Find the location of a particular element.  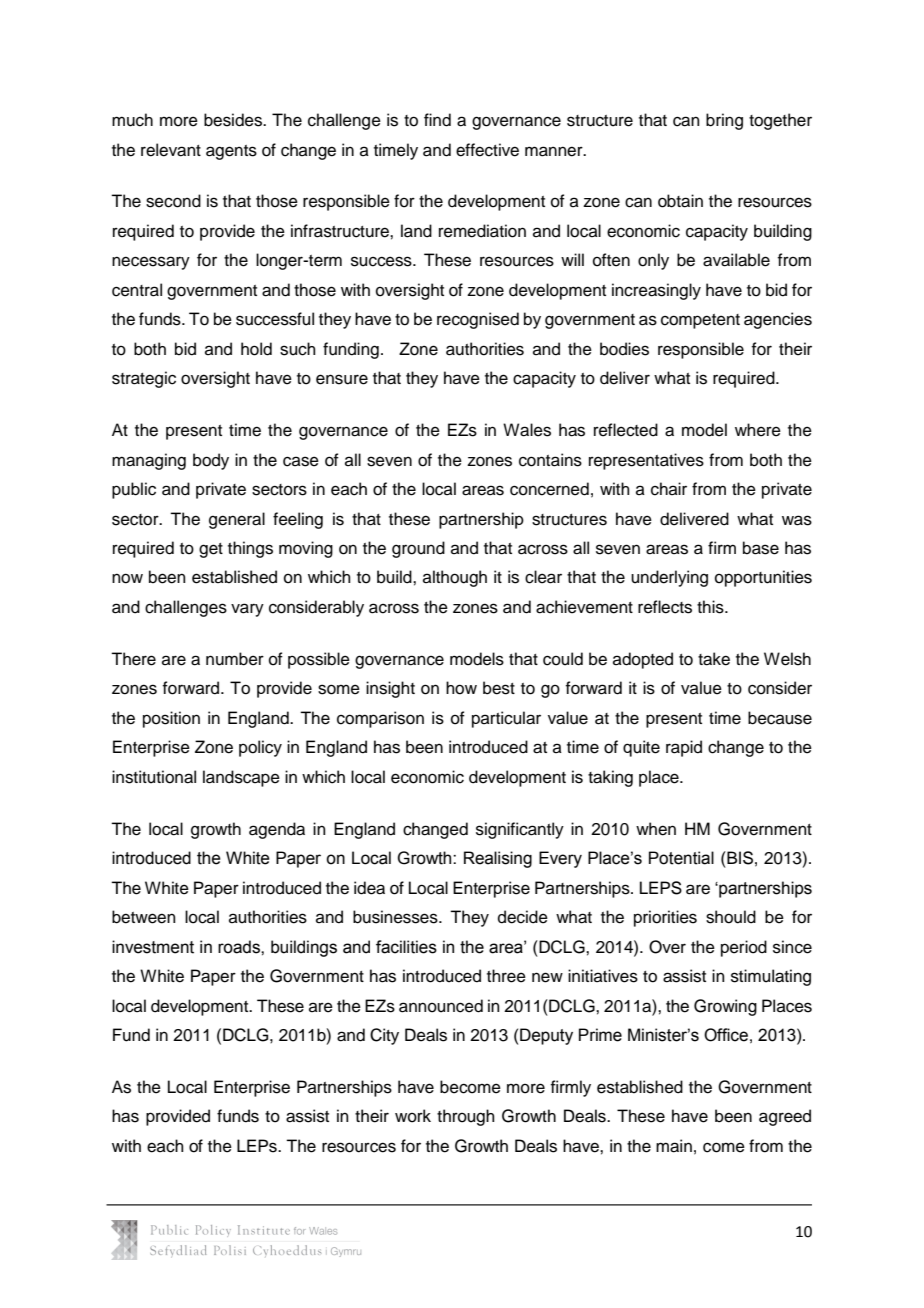

between is located at coordinates (144, 917).
